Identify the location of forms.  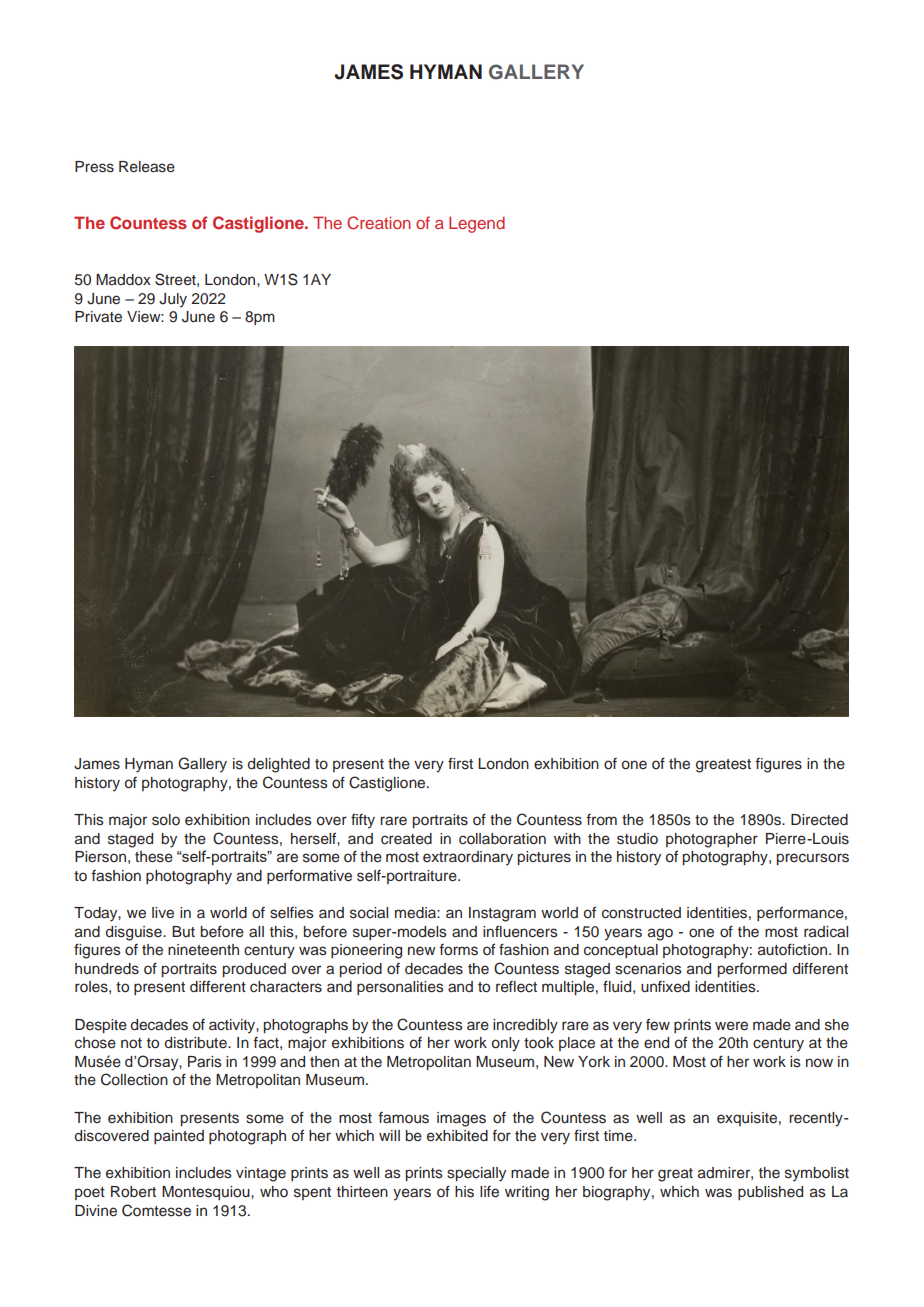
(458, 950).
